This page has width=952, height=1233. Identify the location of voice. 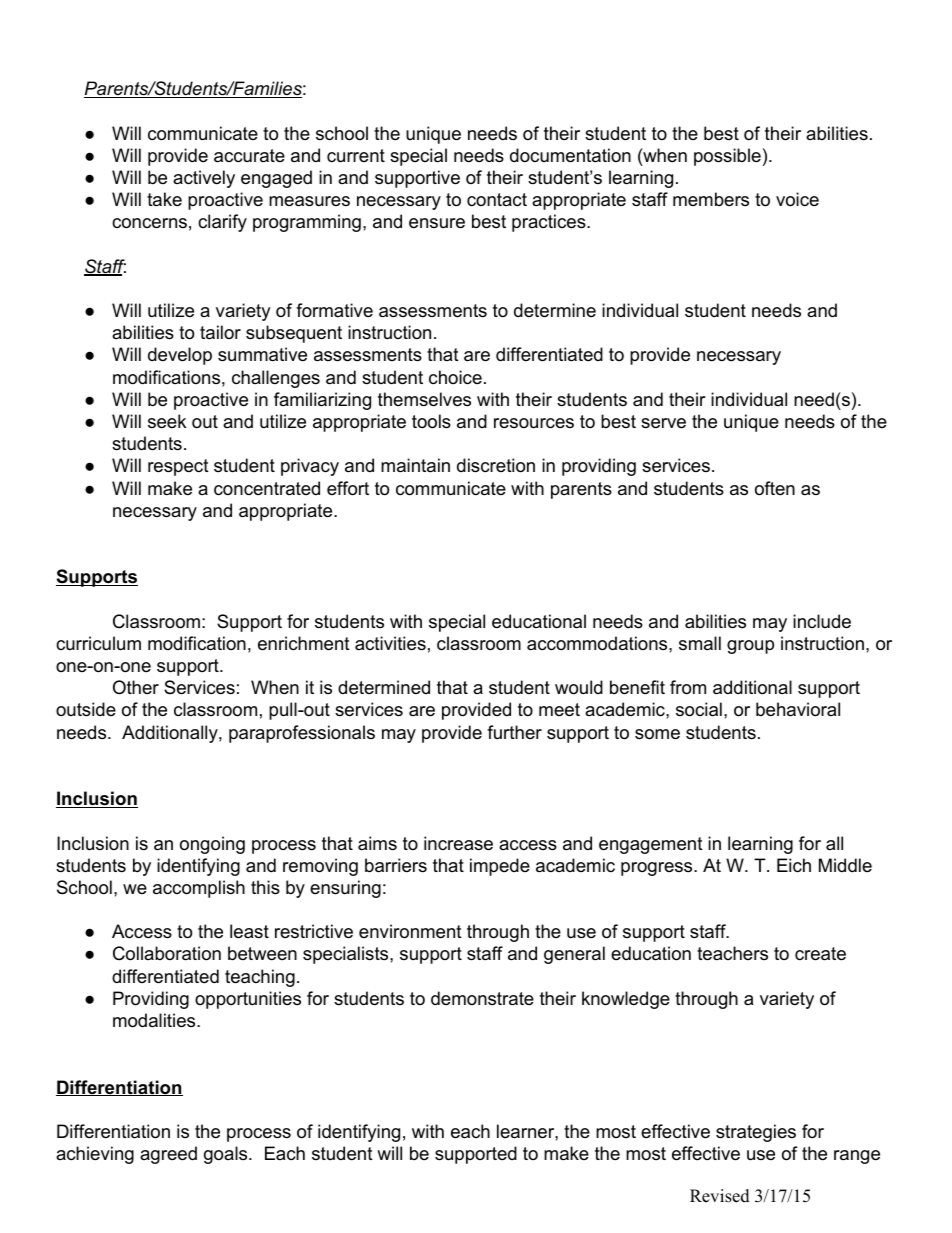
(797, 199).
